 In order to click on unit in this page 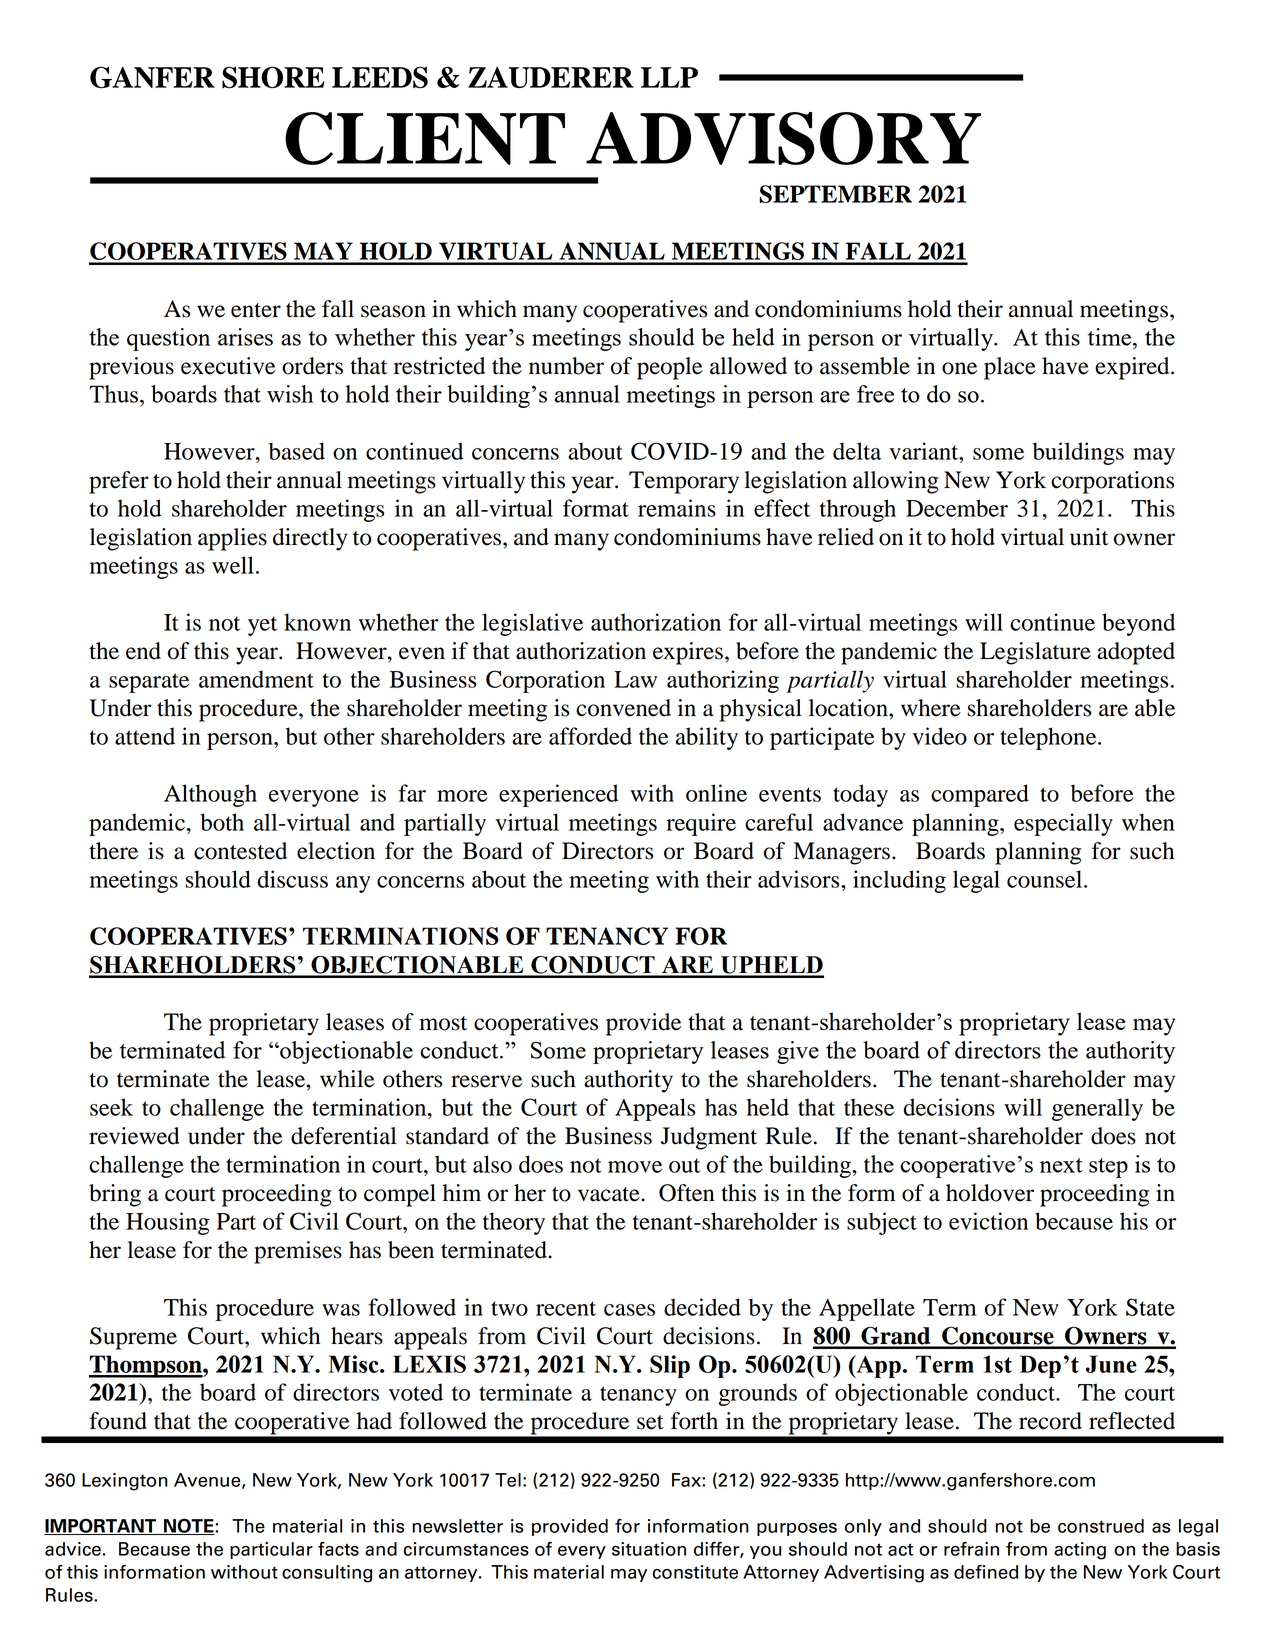, I will do `click(1089, 537)`.
